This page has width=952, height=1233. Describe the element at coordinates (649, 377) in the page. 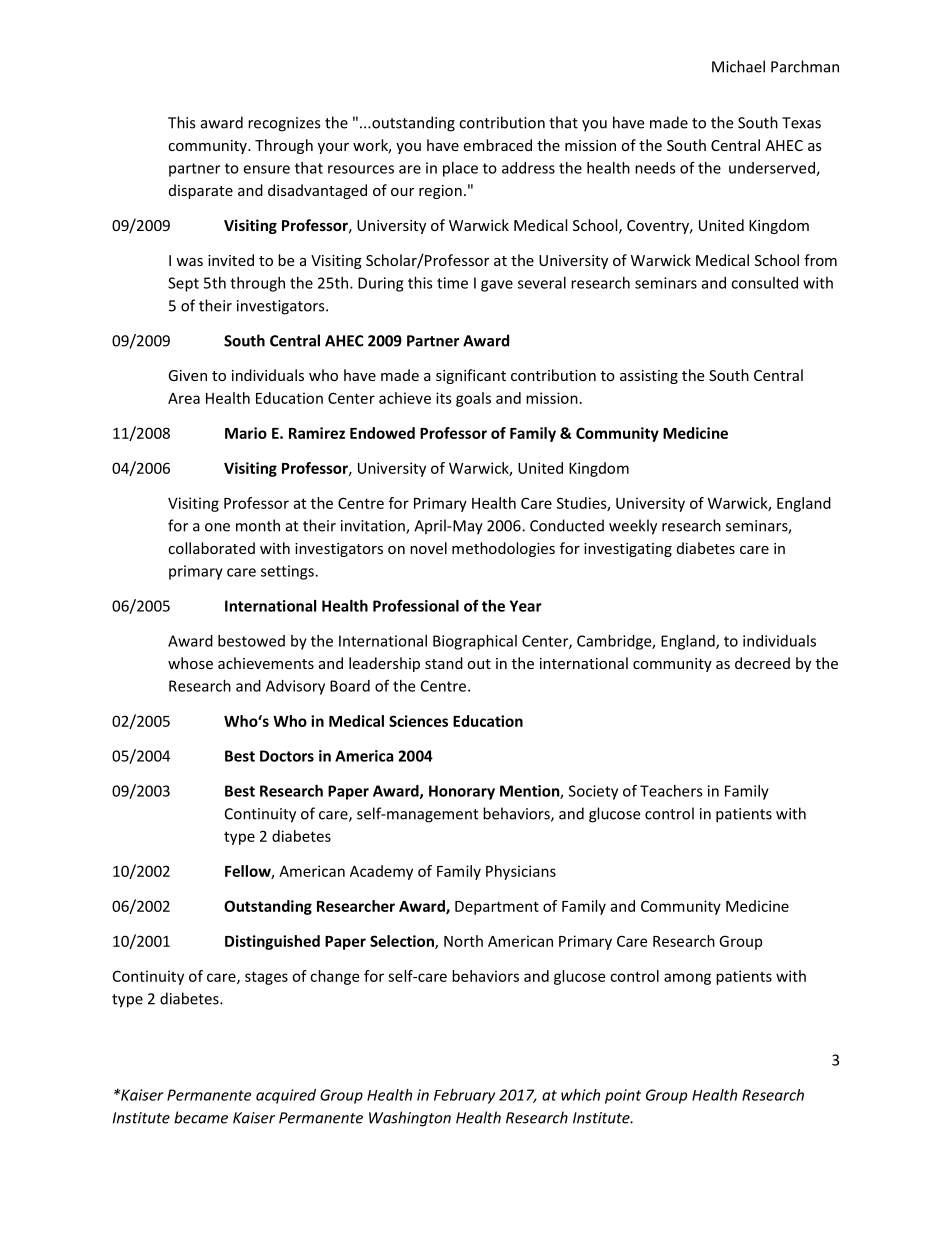

I see `assisting` at that location.
